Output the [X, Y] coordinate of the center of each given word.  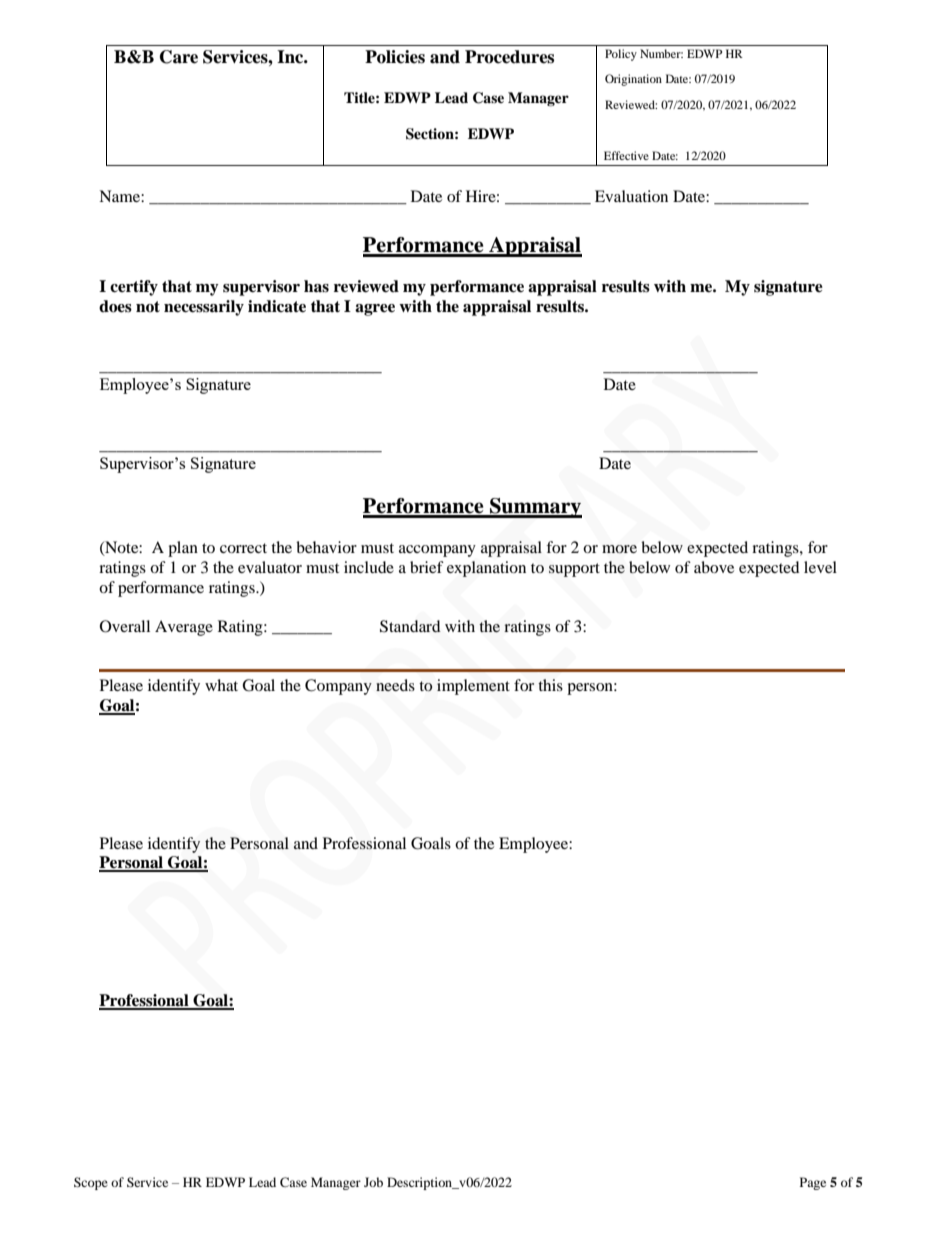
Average [184, 628]
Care [179, 57]
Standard [410, 626]
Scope [91, 1183]
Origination [633, 80]
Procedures [509, 57]
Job [373, 1182]
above [714, 567]
